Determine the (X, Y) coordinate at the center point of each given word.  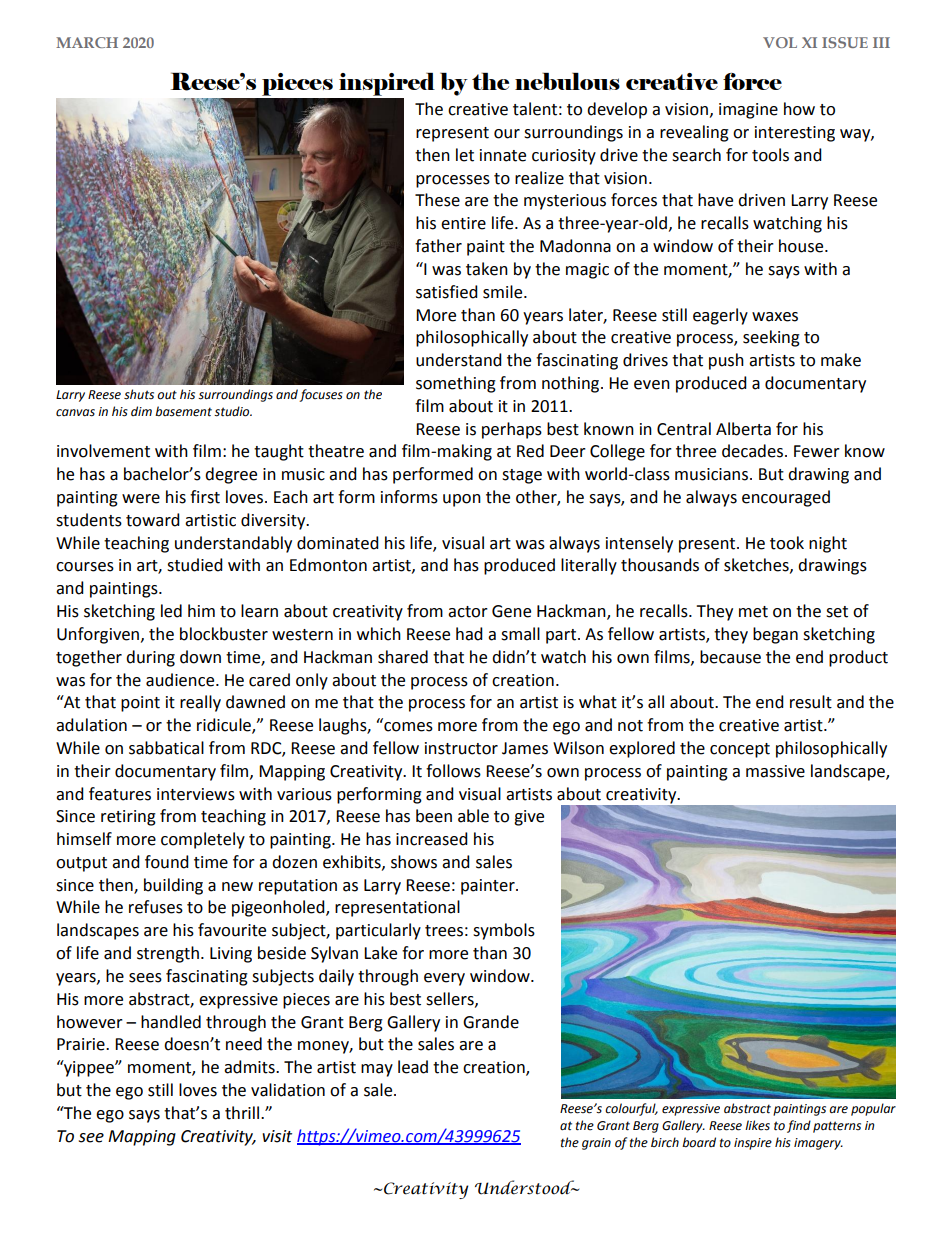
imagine (748, 111)
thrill (242, 1113)
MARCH (87, 42)
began (775, 635)
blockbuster (224, 634)
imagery (818, 1144)
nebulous (567, 81)
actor (468, 612)
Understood (526, 1187)
